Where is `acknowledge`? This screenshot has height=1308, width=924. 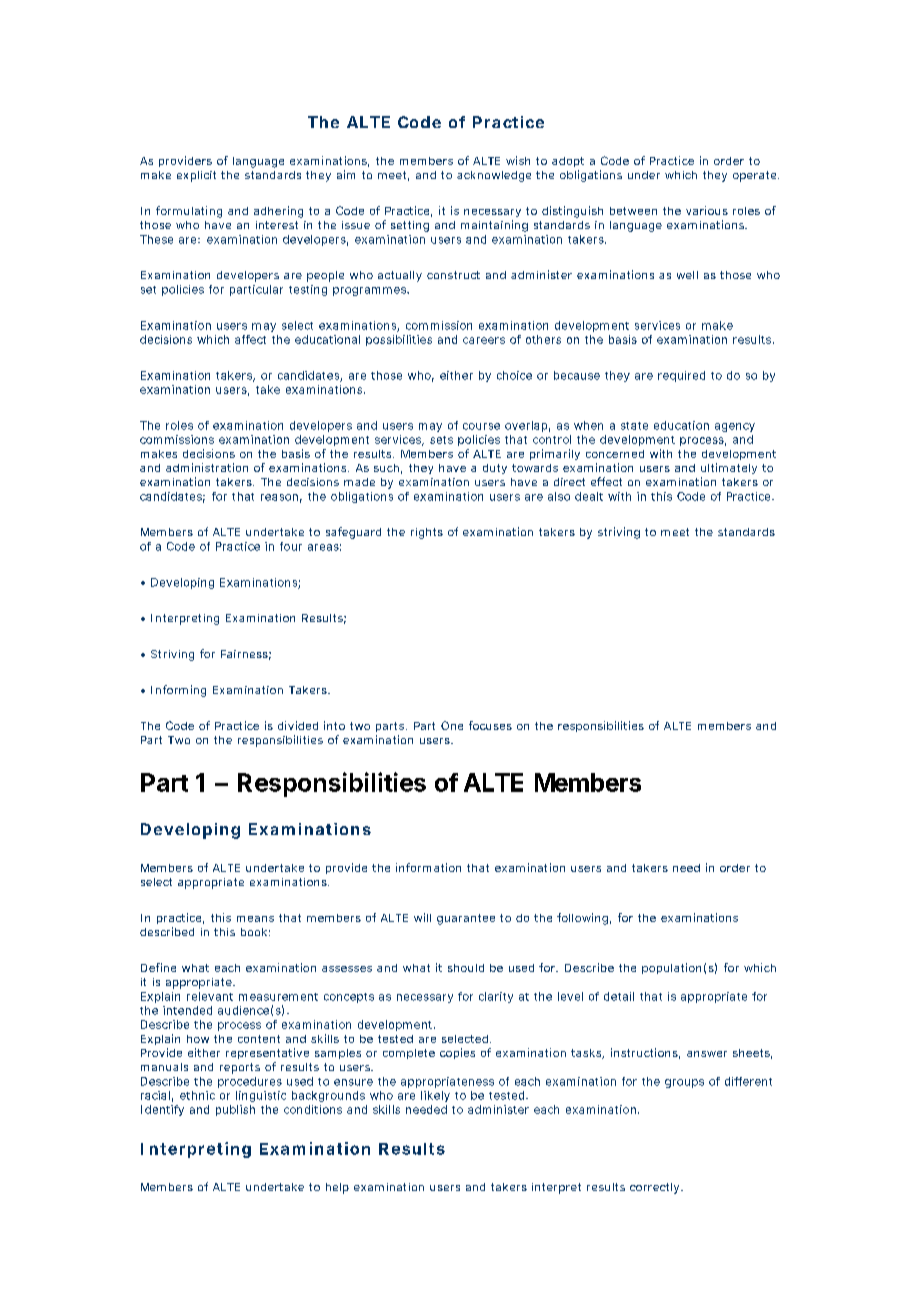
acknowledge is located at coordinates (494, 176).
